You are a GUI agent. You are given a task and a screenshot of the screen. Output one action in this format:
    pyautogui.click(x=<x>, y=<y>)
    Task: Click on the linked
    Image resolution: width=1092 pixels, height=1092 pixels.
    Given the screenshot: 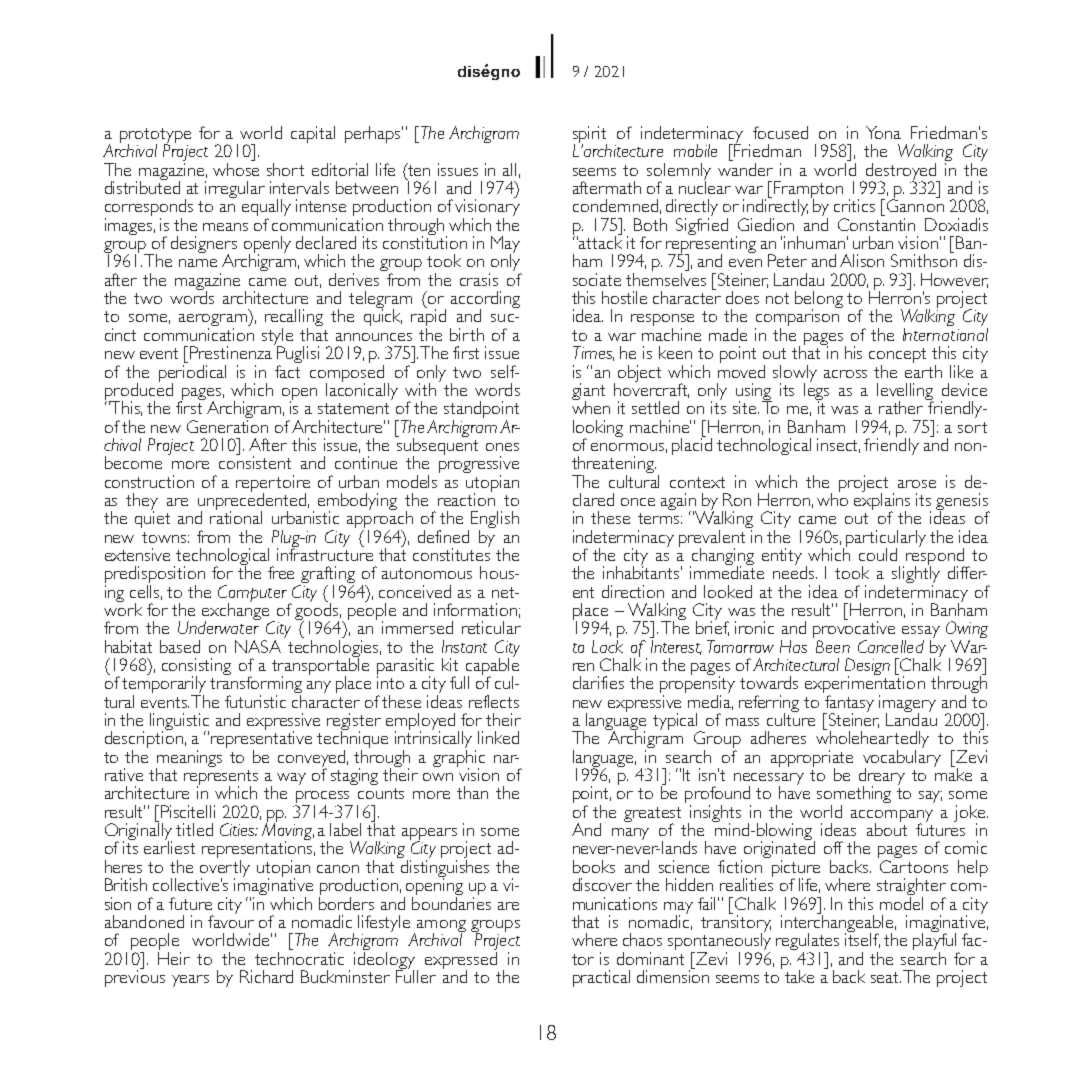 What is the action you would take?
    pyautogui.click(x=498, y=737)
